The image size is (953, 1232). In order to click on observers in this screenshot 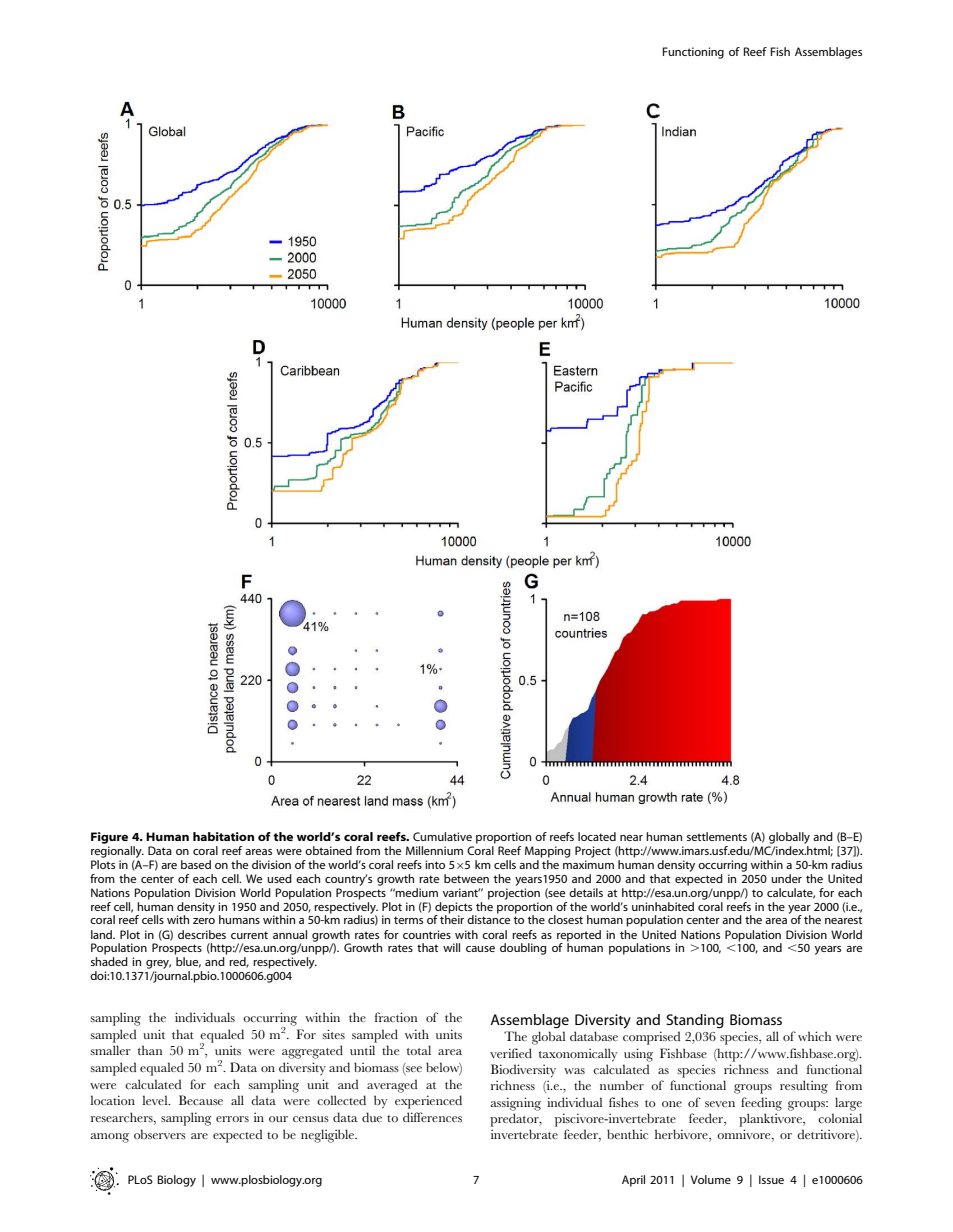, I will do `click(160, 1134)`.
